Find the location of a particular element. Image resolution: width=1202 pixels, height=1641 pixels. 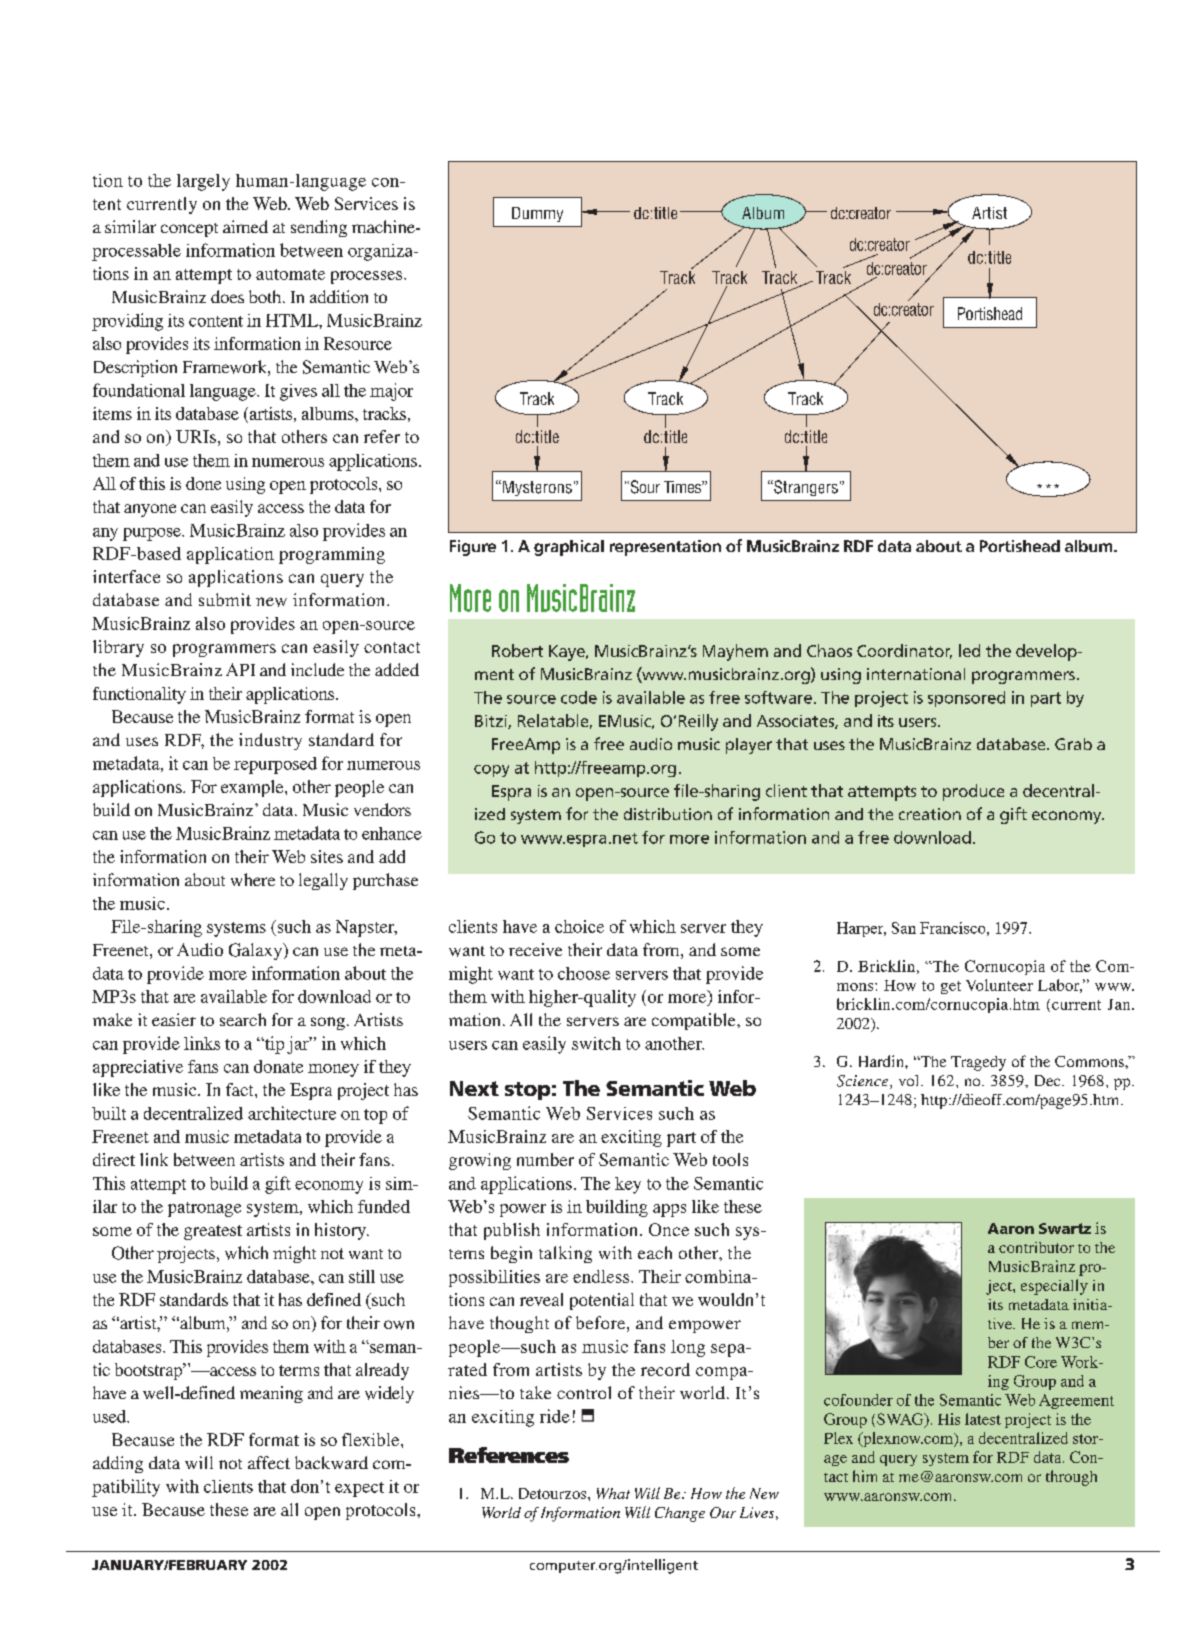

patronage is located at coordinates (204, 1209).
